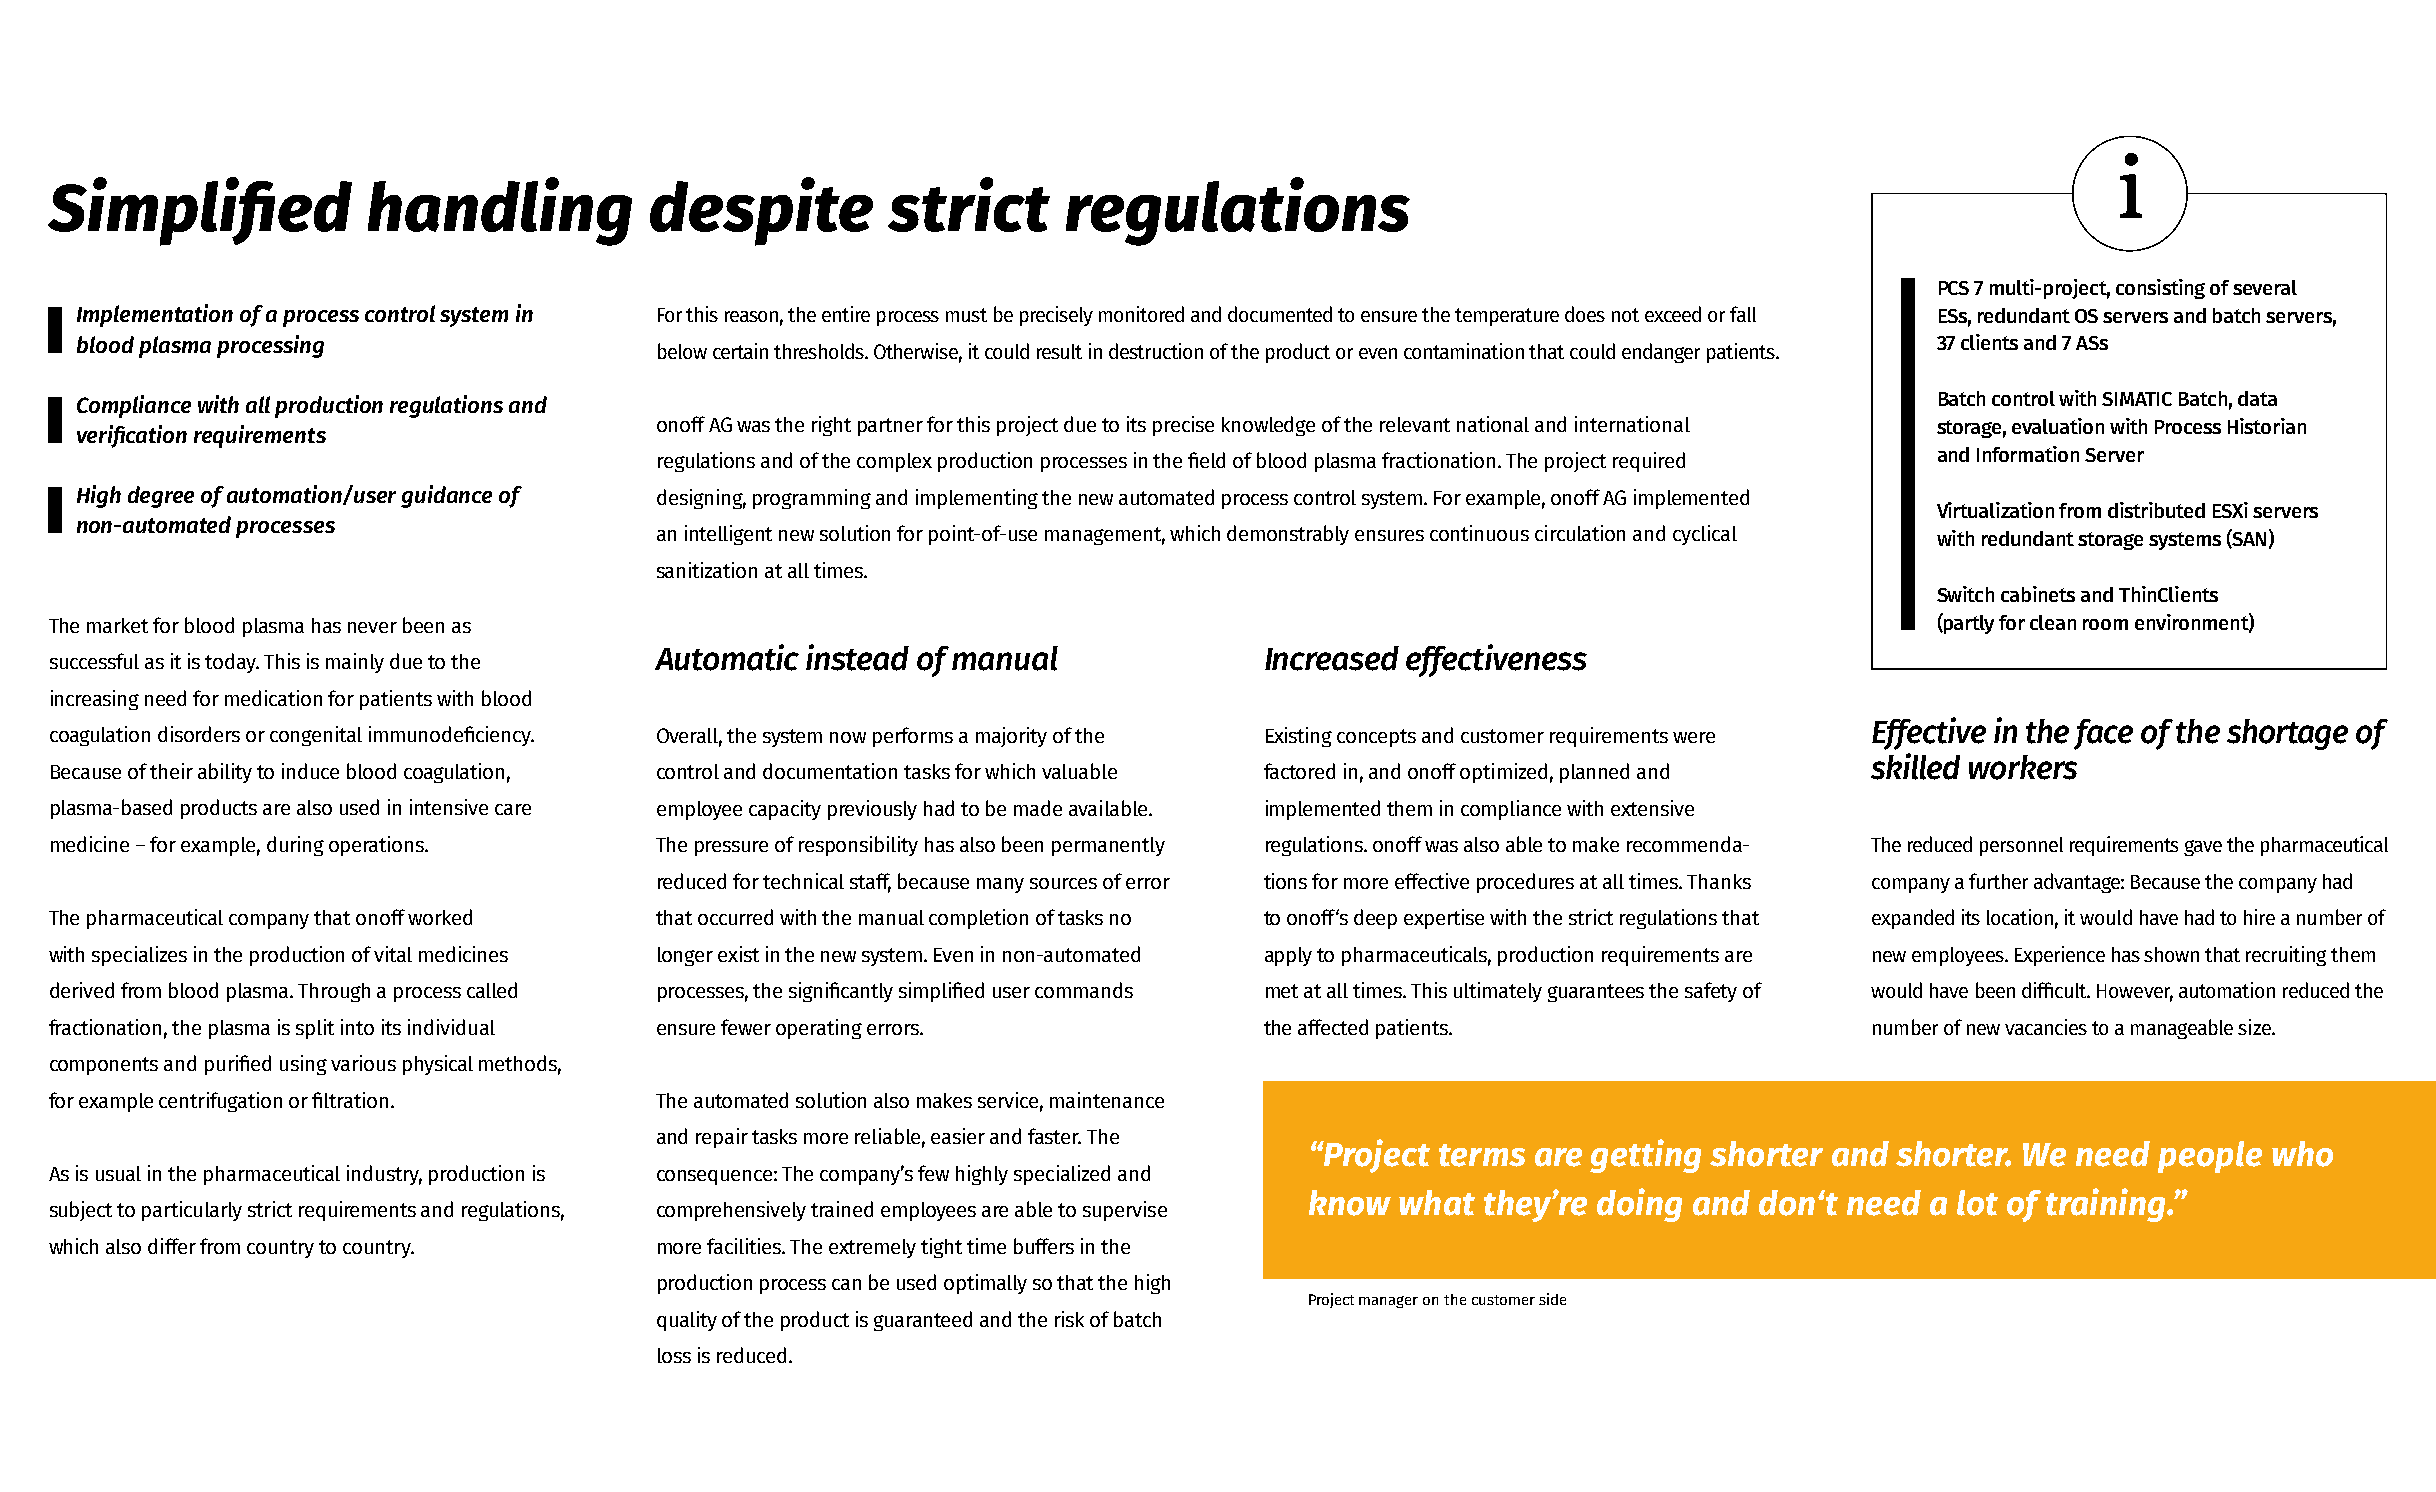  Describe the element at coordinates (687, 1321) in the image. I see `quality` at that location.
